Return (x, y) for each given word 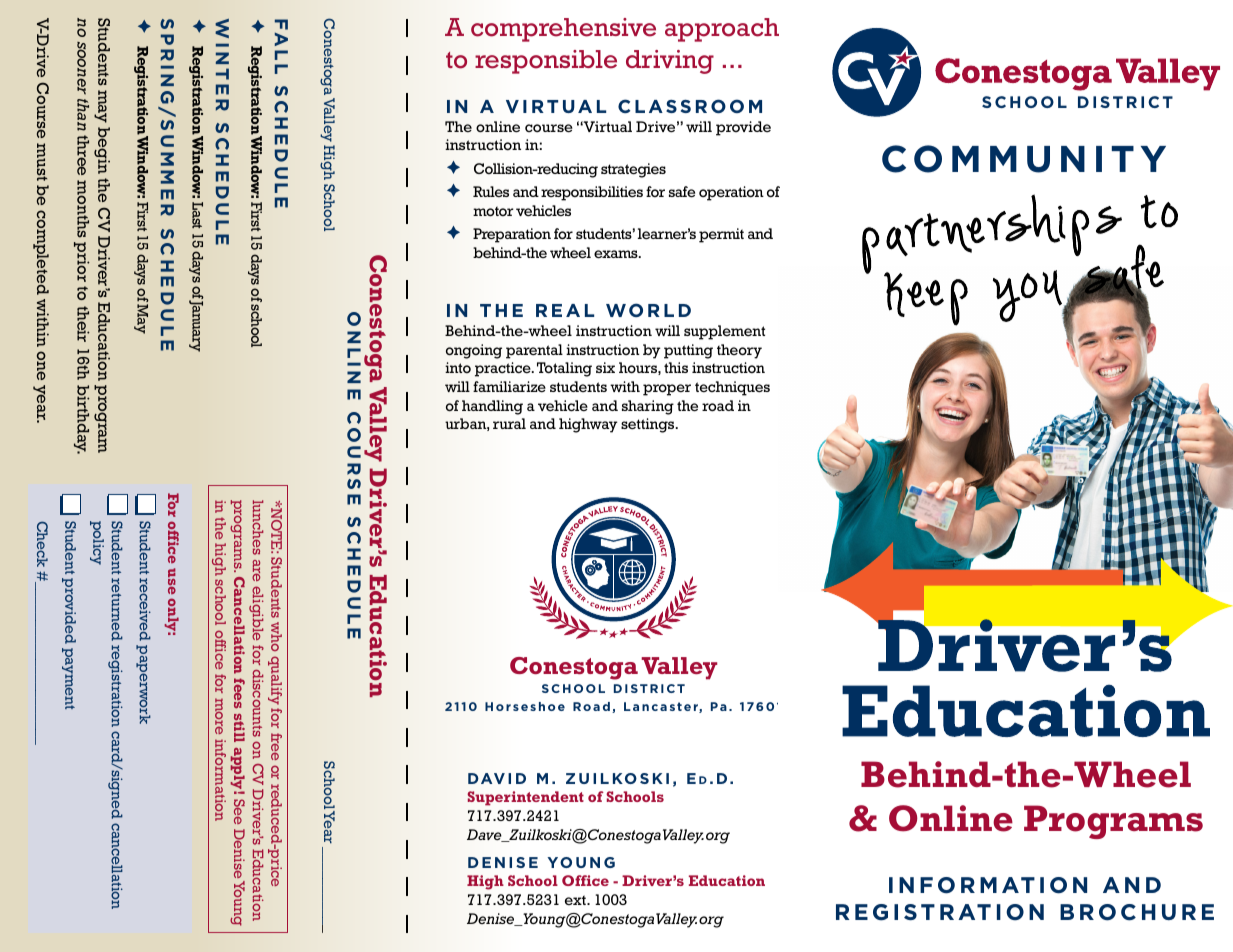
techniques (732, 388)
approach (722, 30)
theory (739, 351)
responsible (546, 62)
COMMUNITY (1024, 159)
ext (576, 900)
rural (509, 423)
